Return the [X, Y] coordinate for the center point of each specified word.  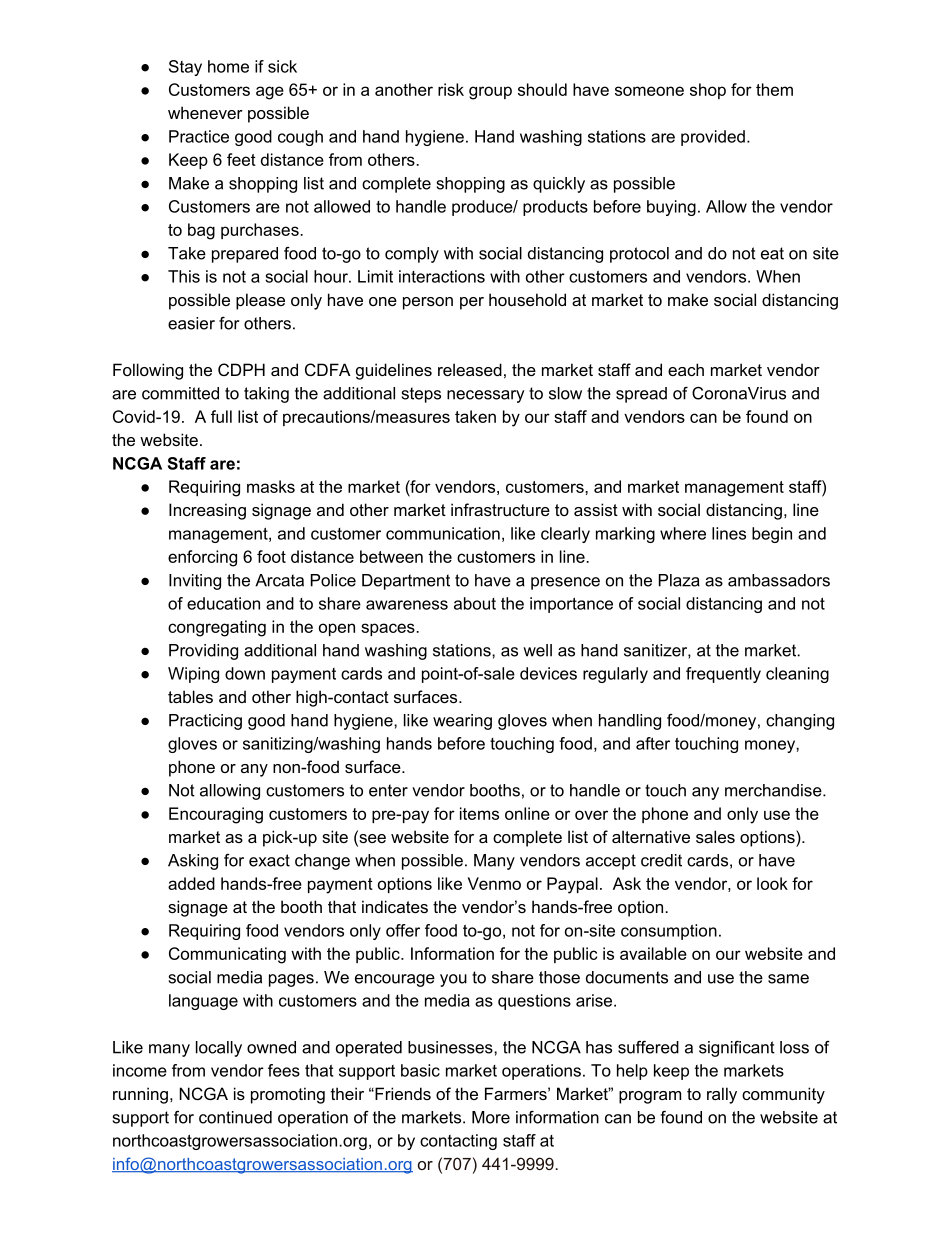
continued [235, 1117]
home [228, 66]
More [491, 1117]
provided [713, 138]
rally [722, 1095]
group [490, 93]
